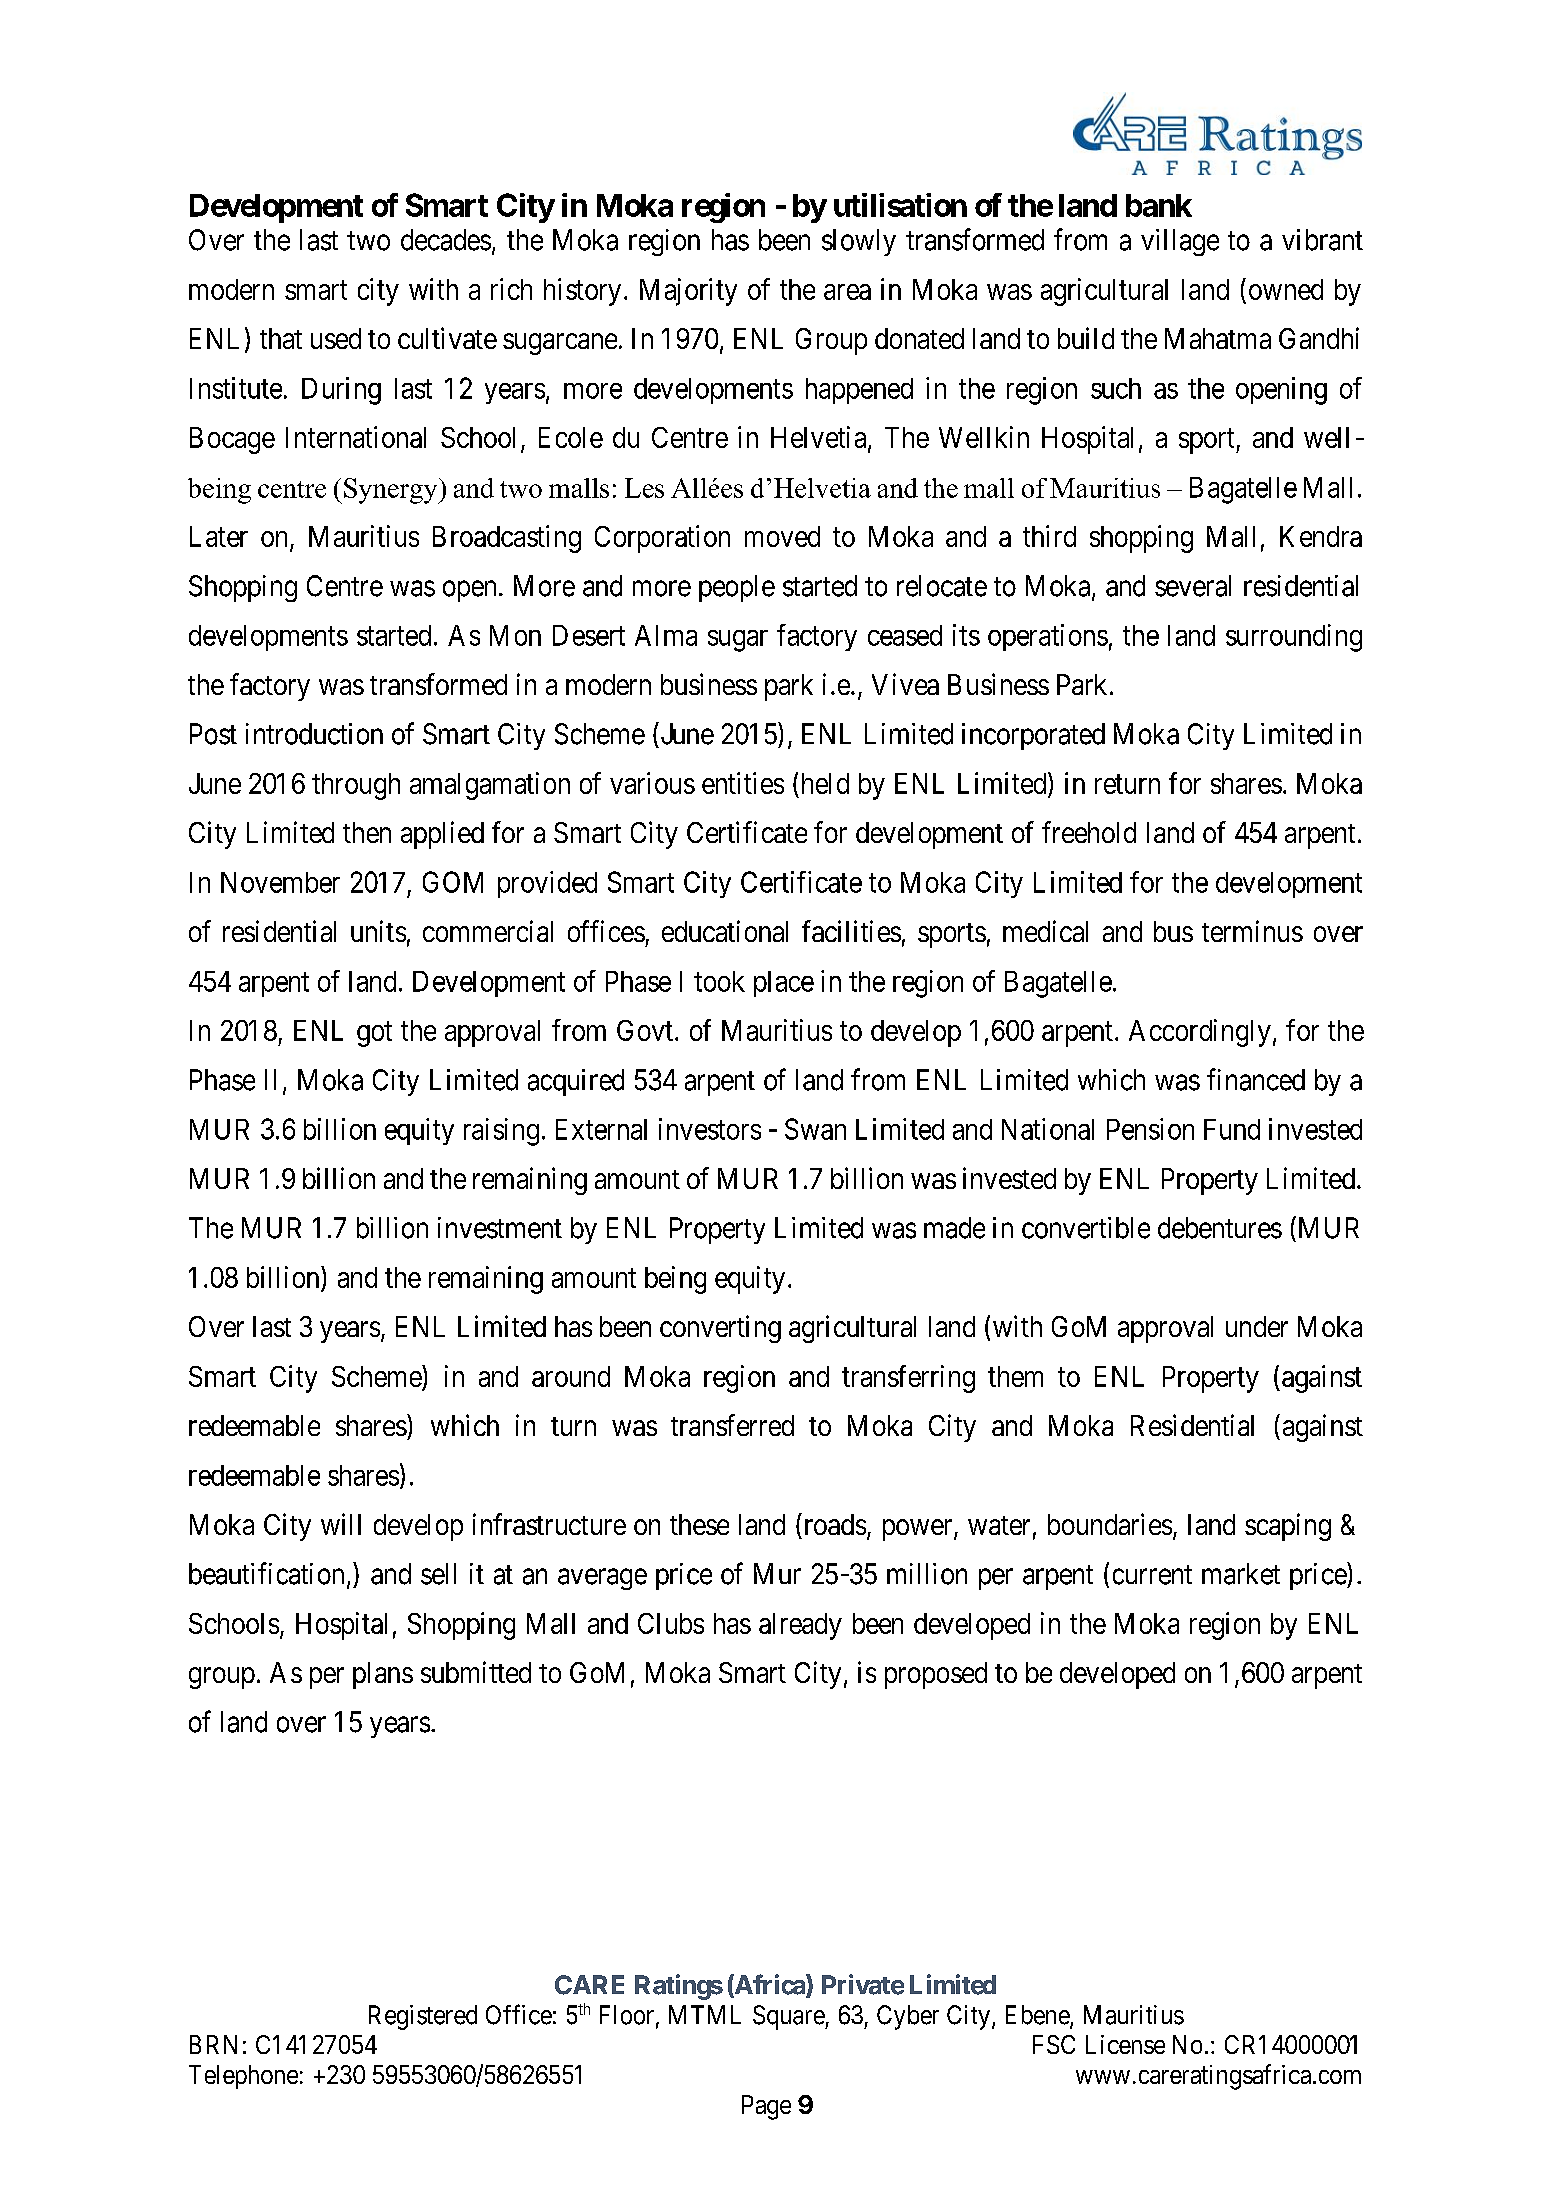 The width and height of the screenshot is (1550, 2192). What do you see at coordinates (1180, 242) in the screenshot?
I see `village` at bounding box center [1180, 242].
